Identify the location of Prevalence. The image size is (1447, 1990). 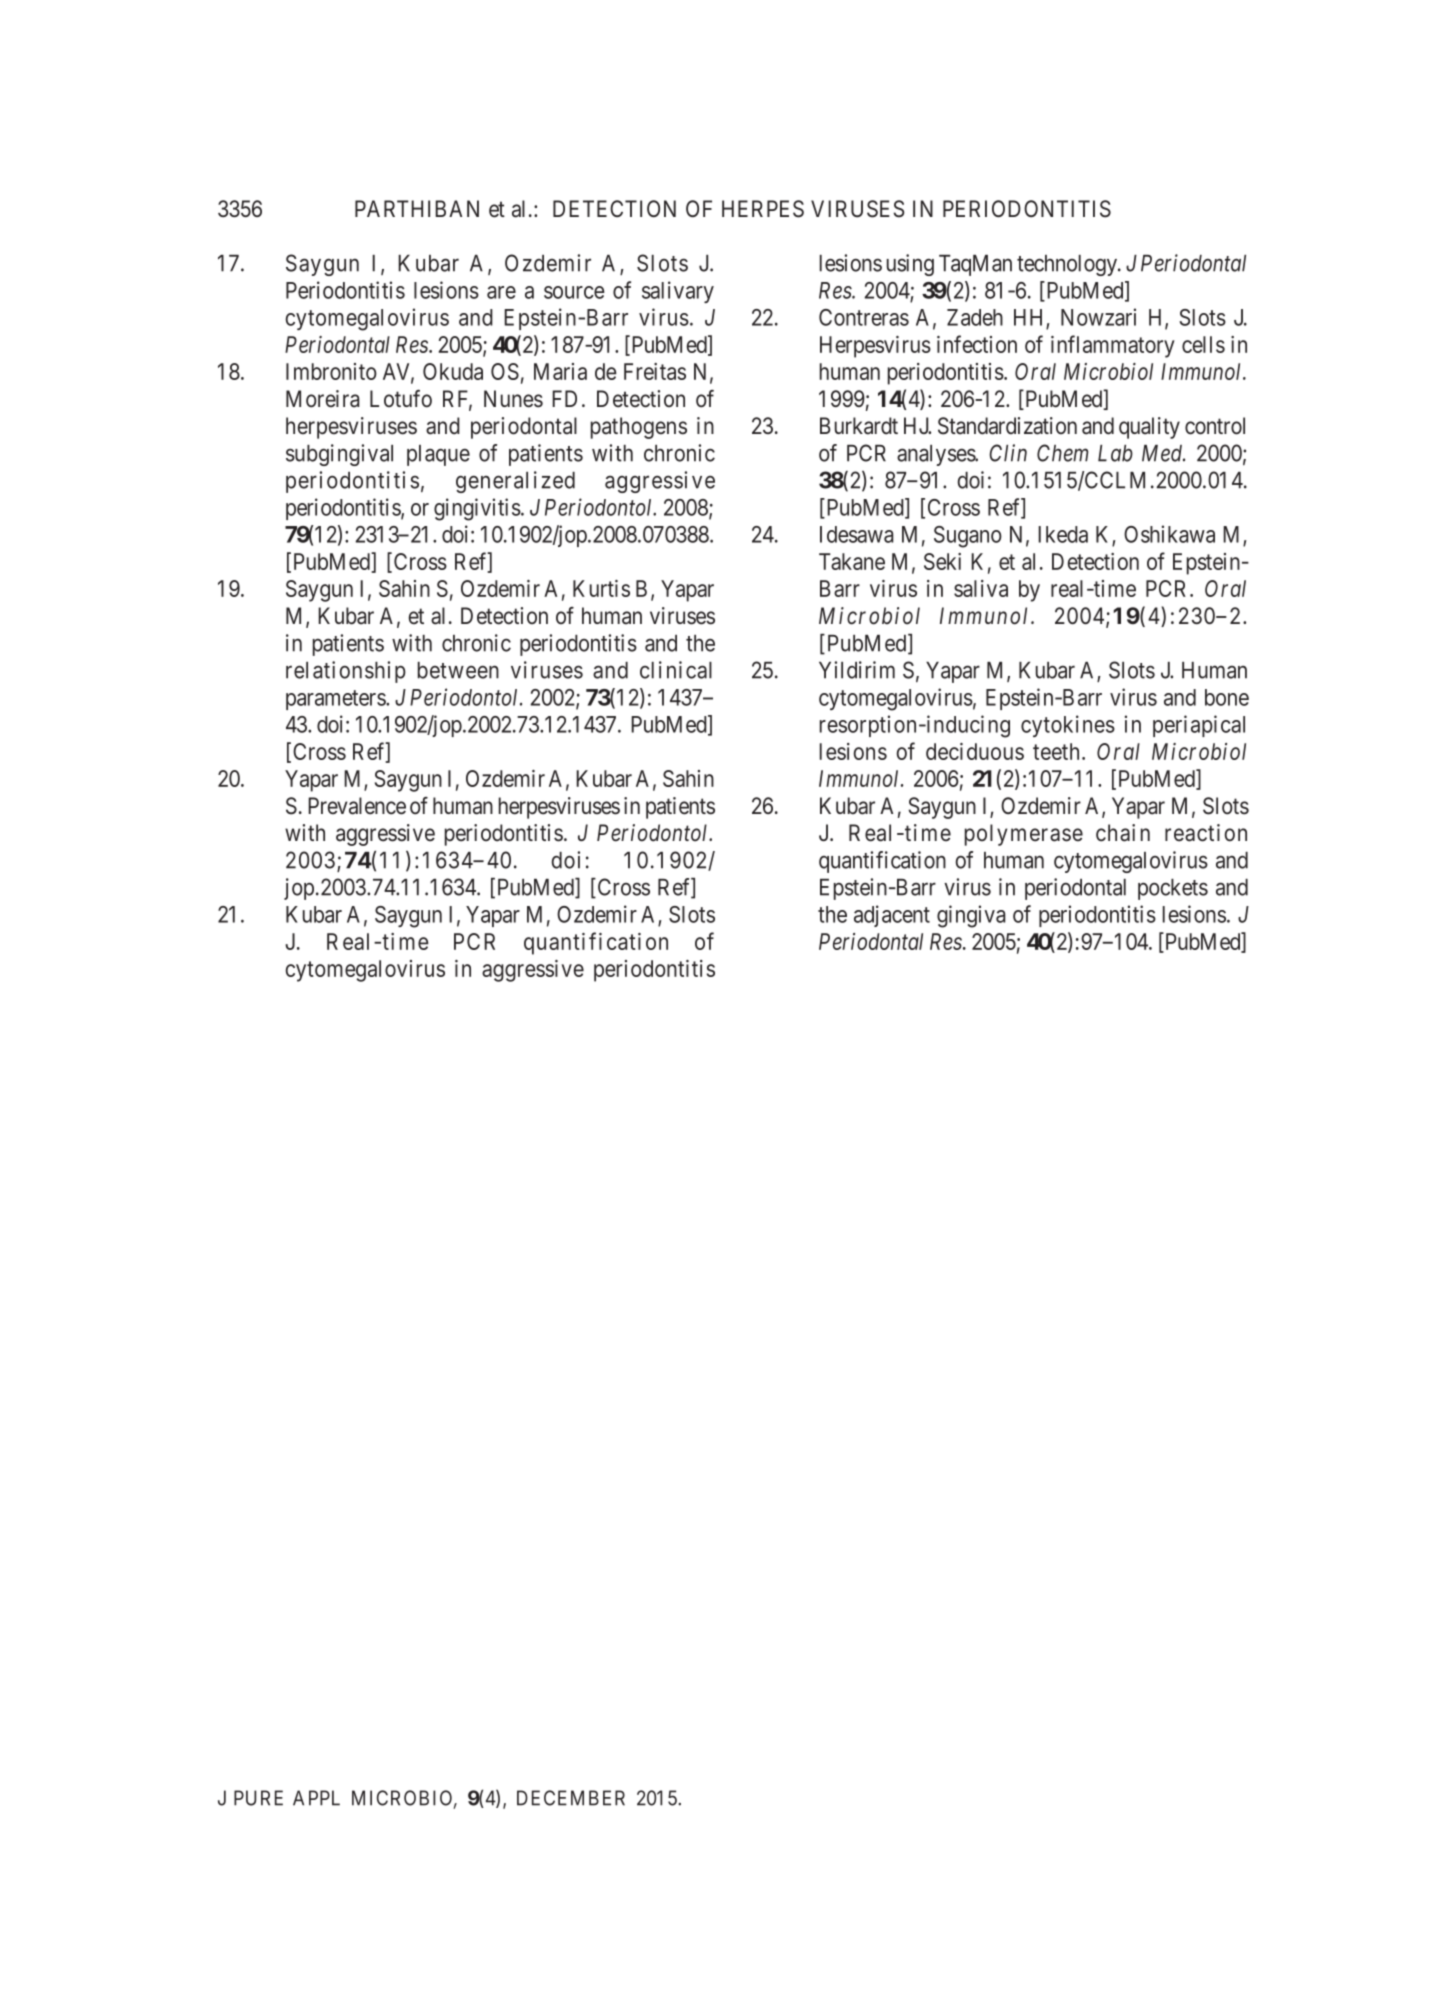
(357, 806).
